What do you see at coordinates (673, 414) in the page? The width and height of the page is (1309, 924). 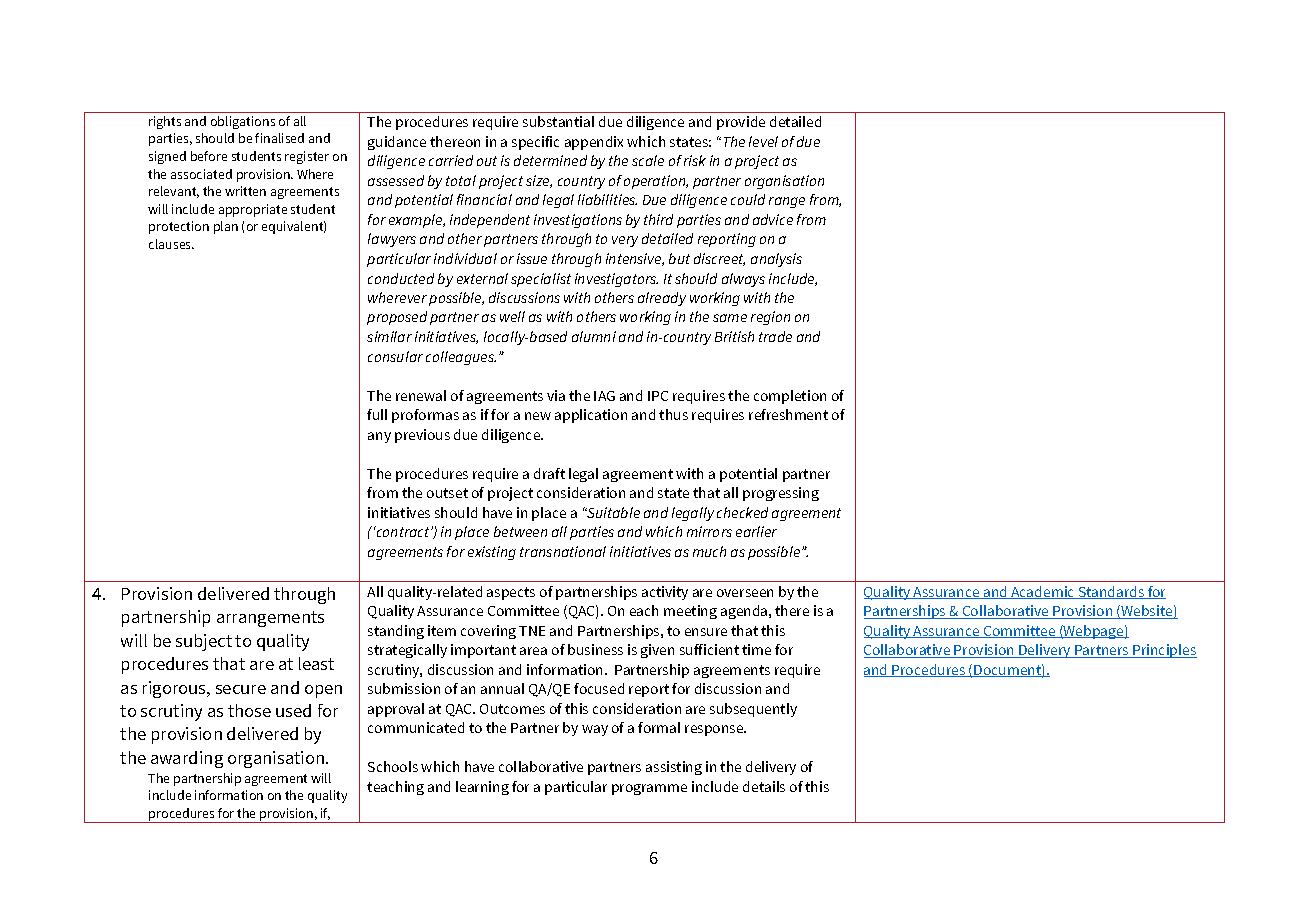 I see `thus` at bounding box center [673, 414].
